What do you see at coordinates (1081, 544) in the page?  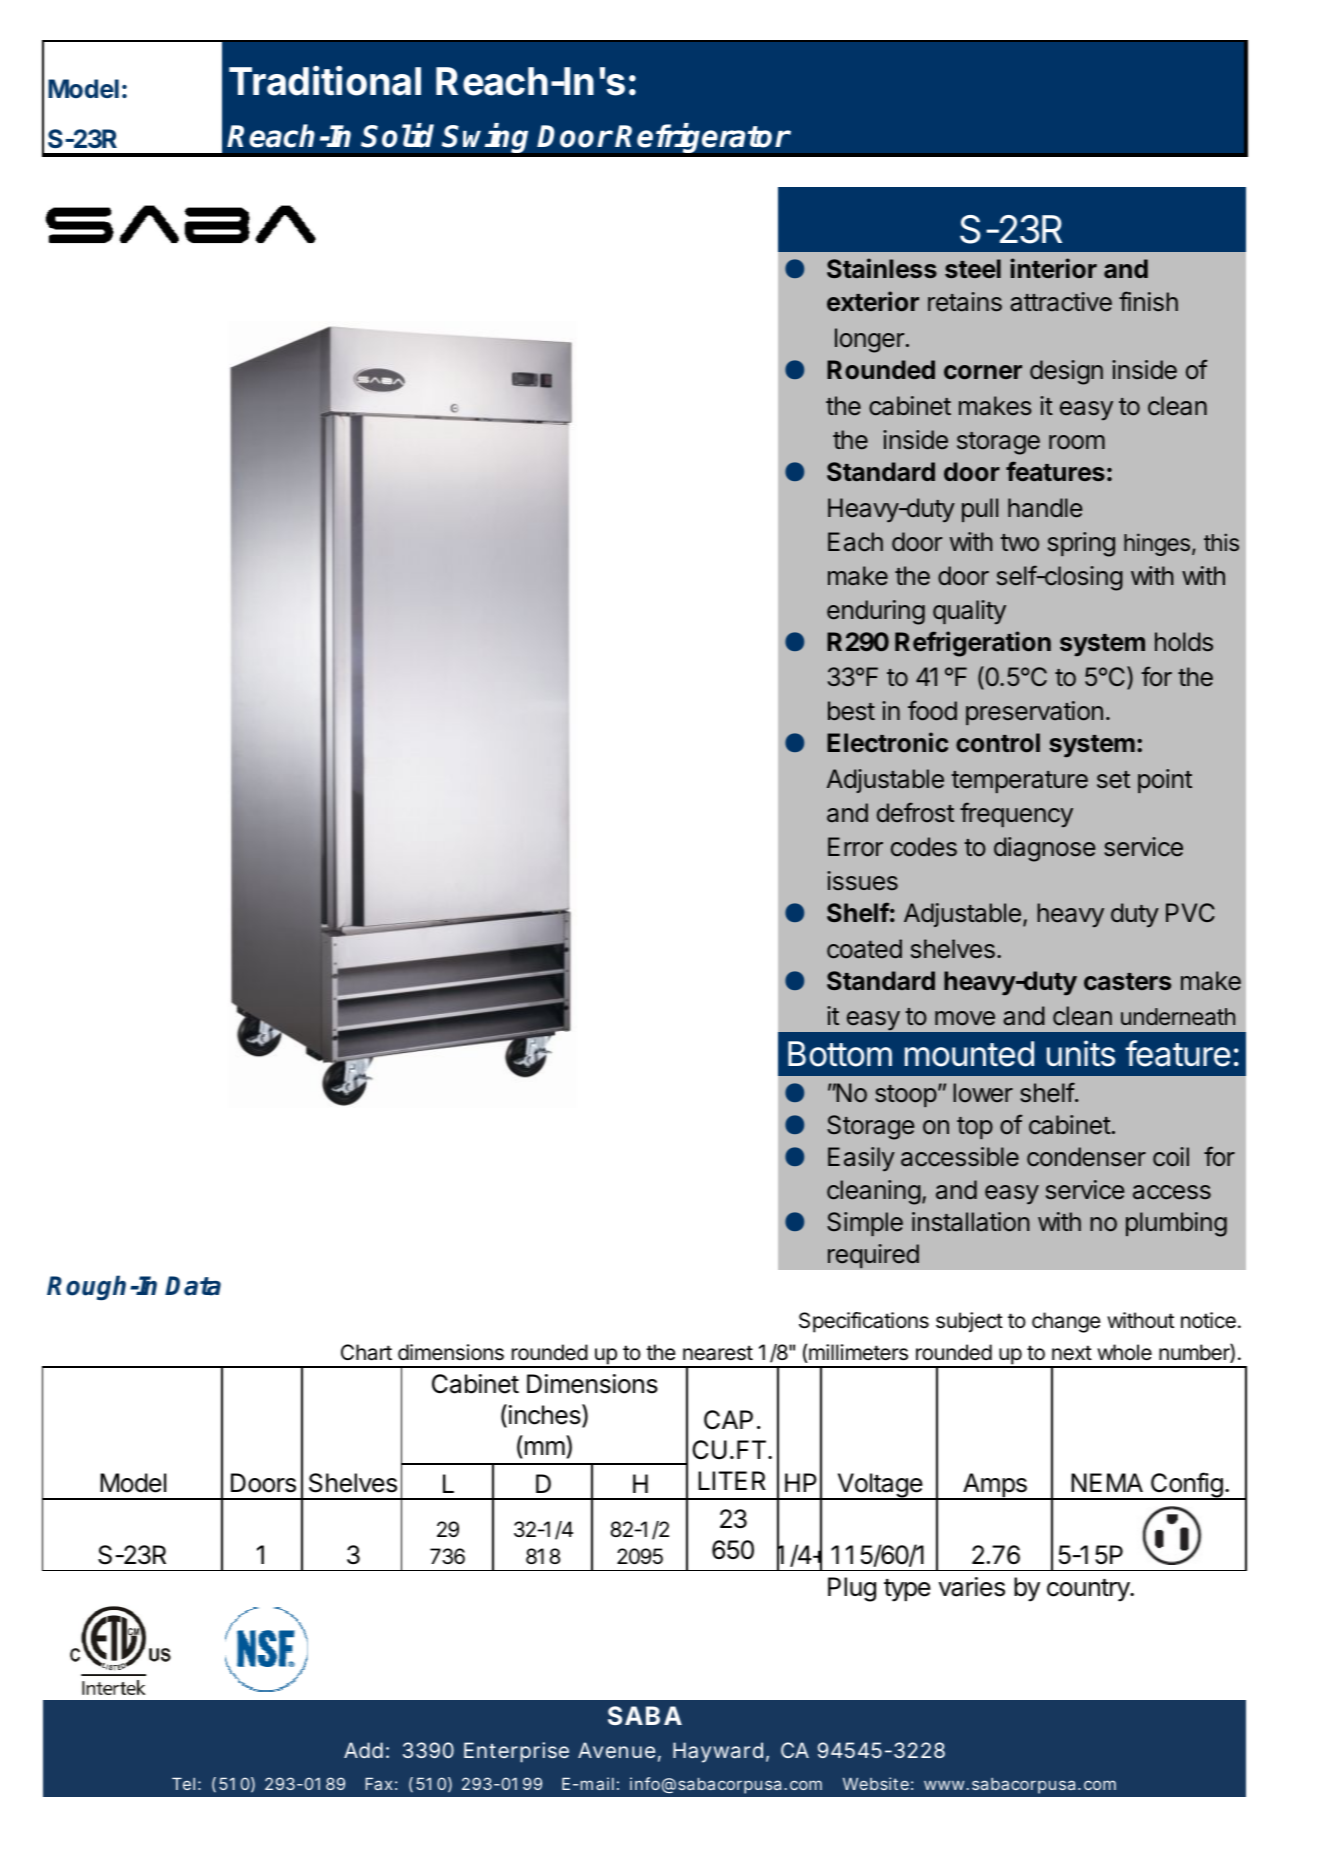 I see `spring` at bounding box center [1081, 544].
